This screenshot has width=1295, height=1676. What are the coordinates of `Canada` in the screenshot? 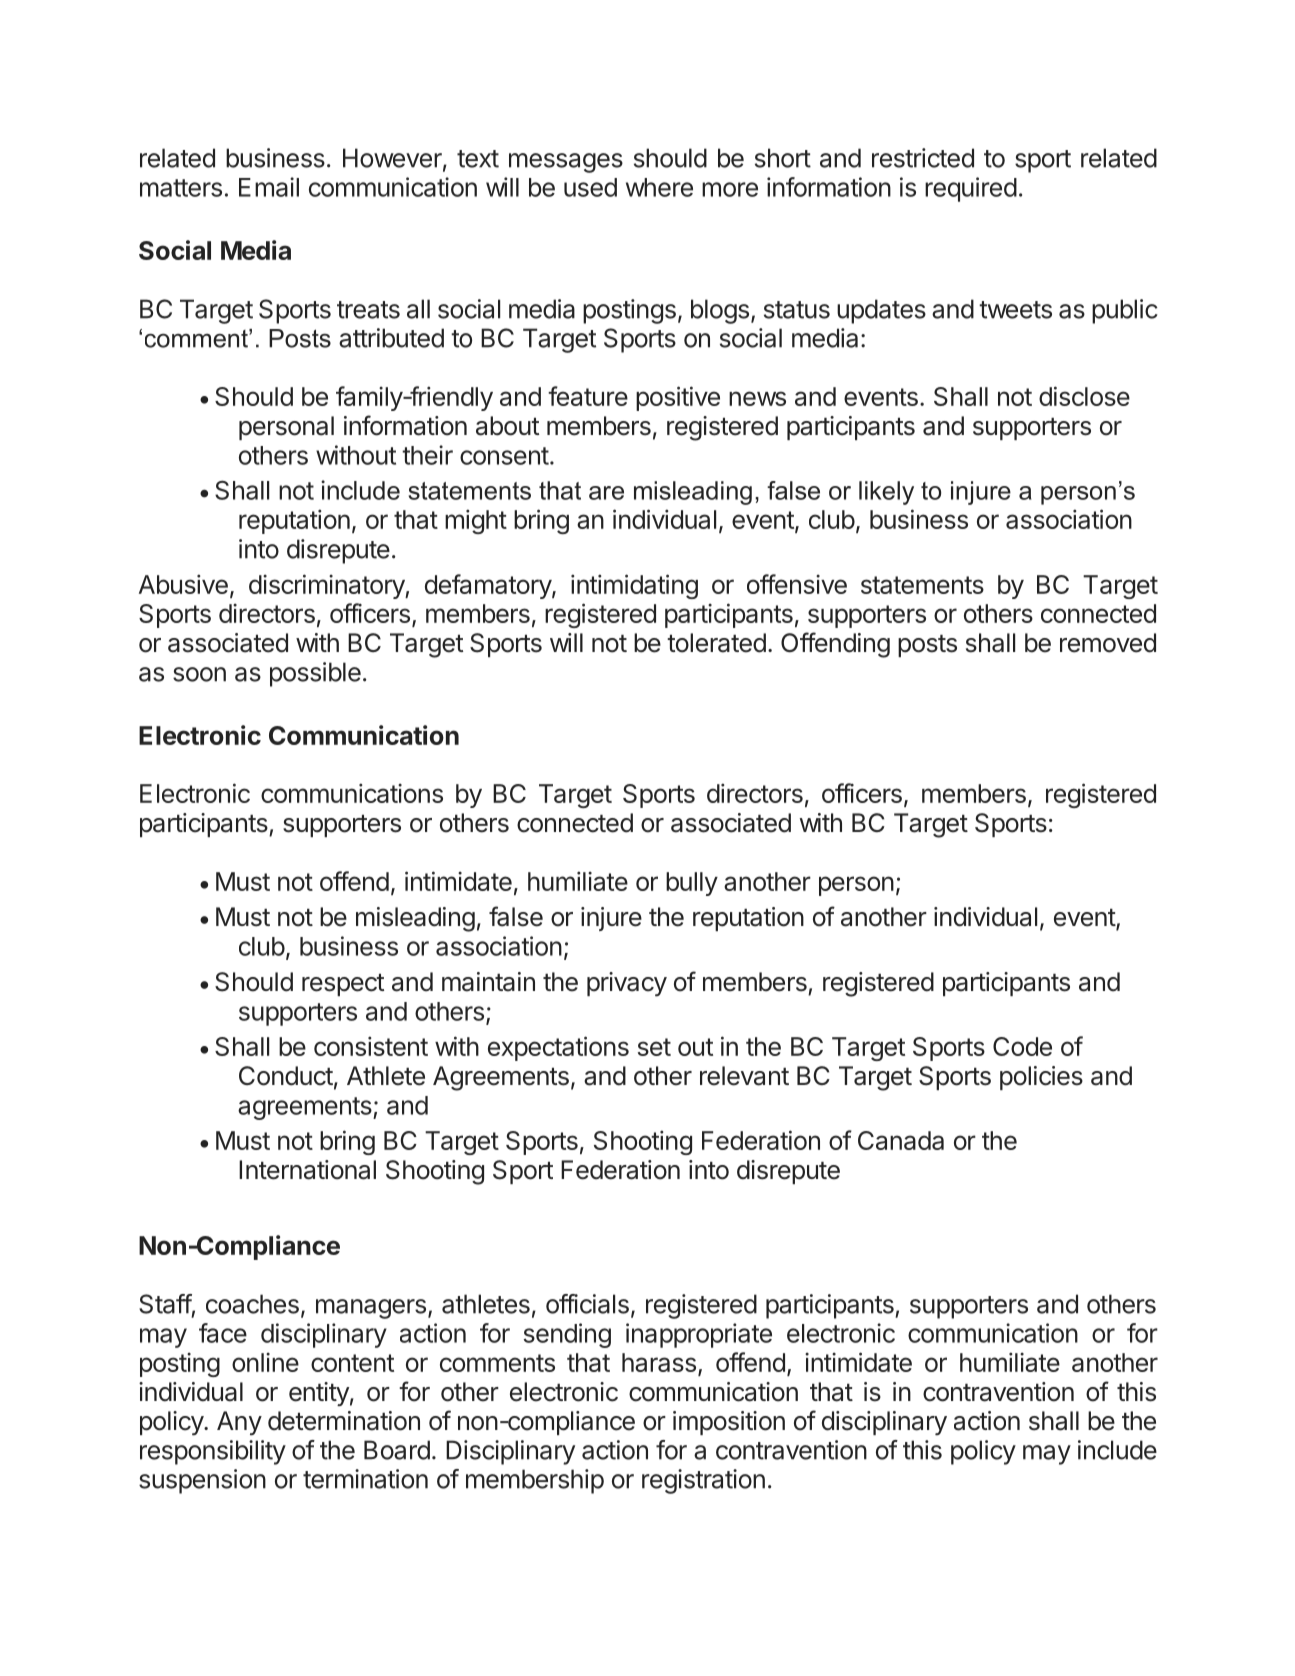 It's located at (901, 1140).
